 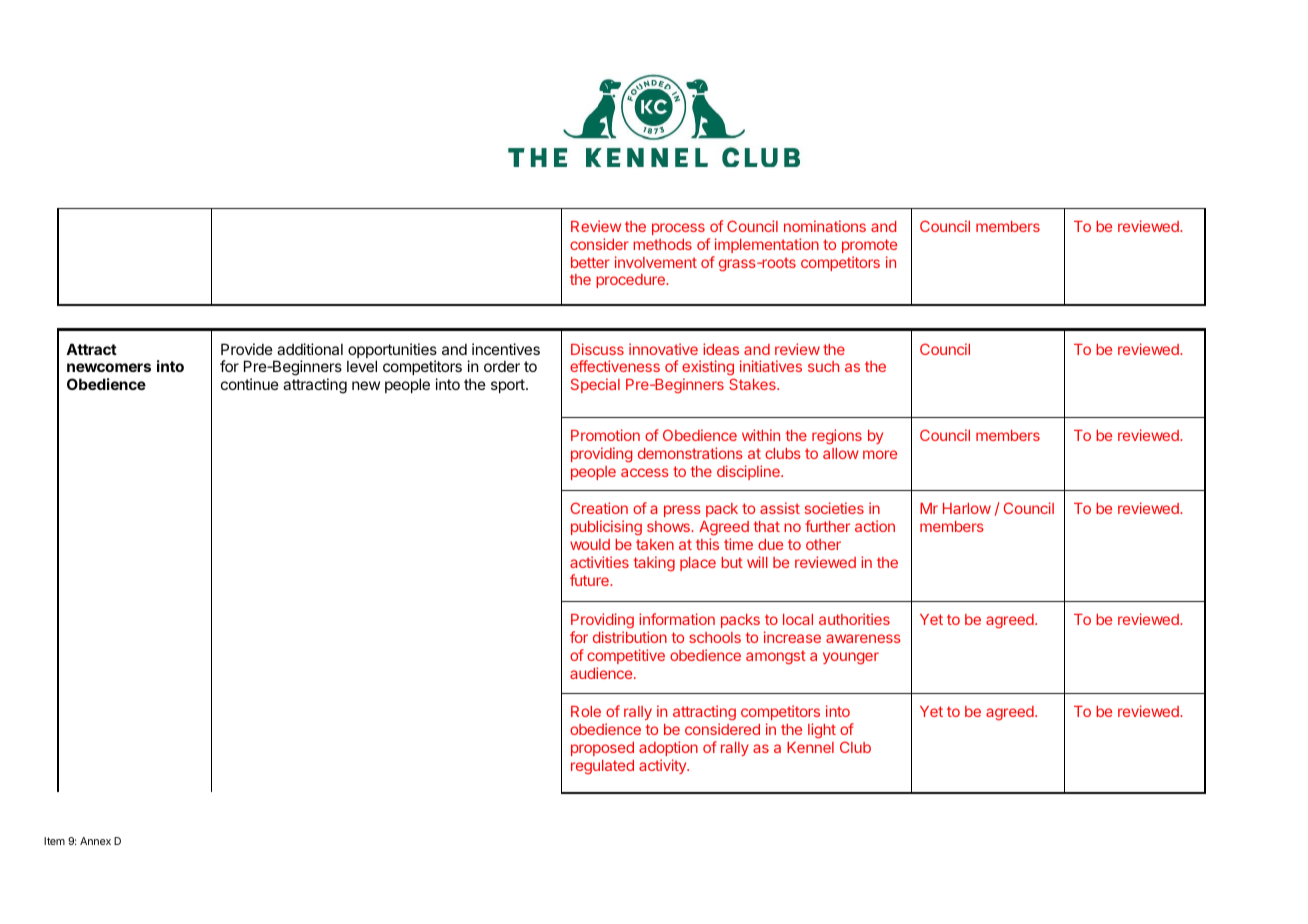 I want to click on promote, so click(x=869, y=246).
